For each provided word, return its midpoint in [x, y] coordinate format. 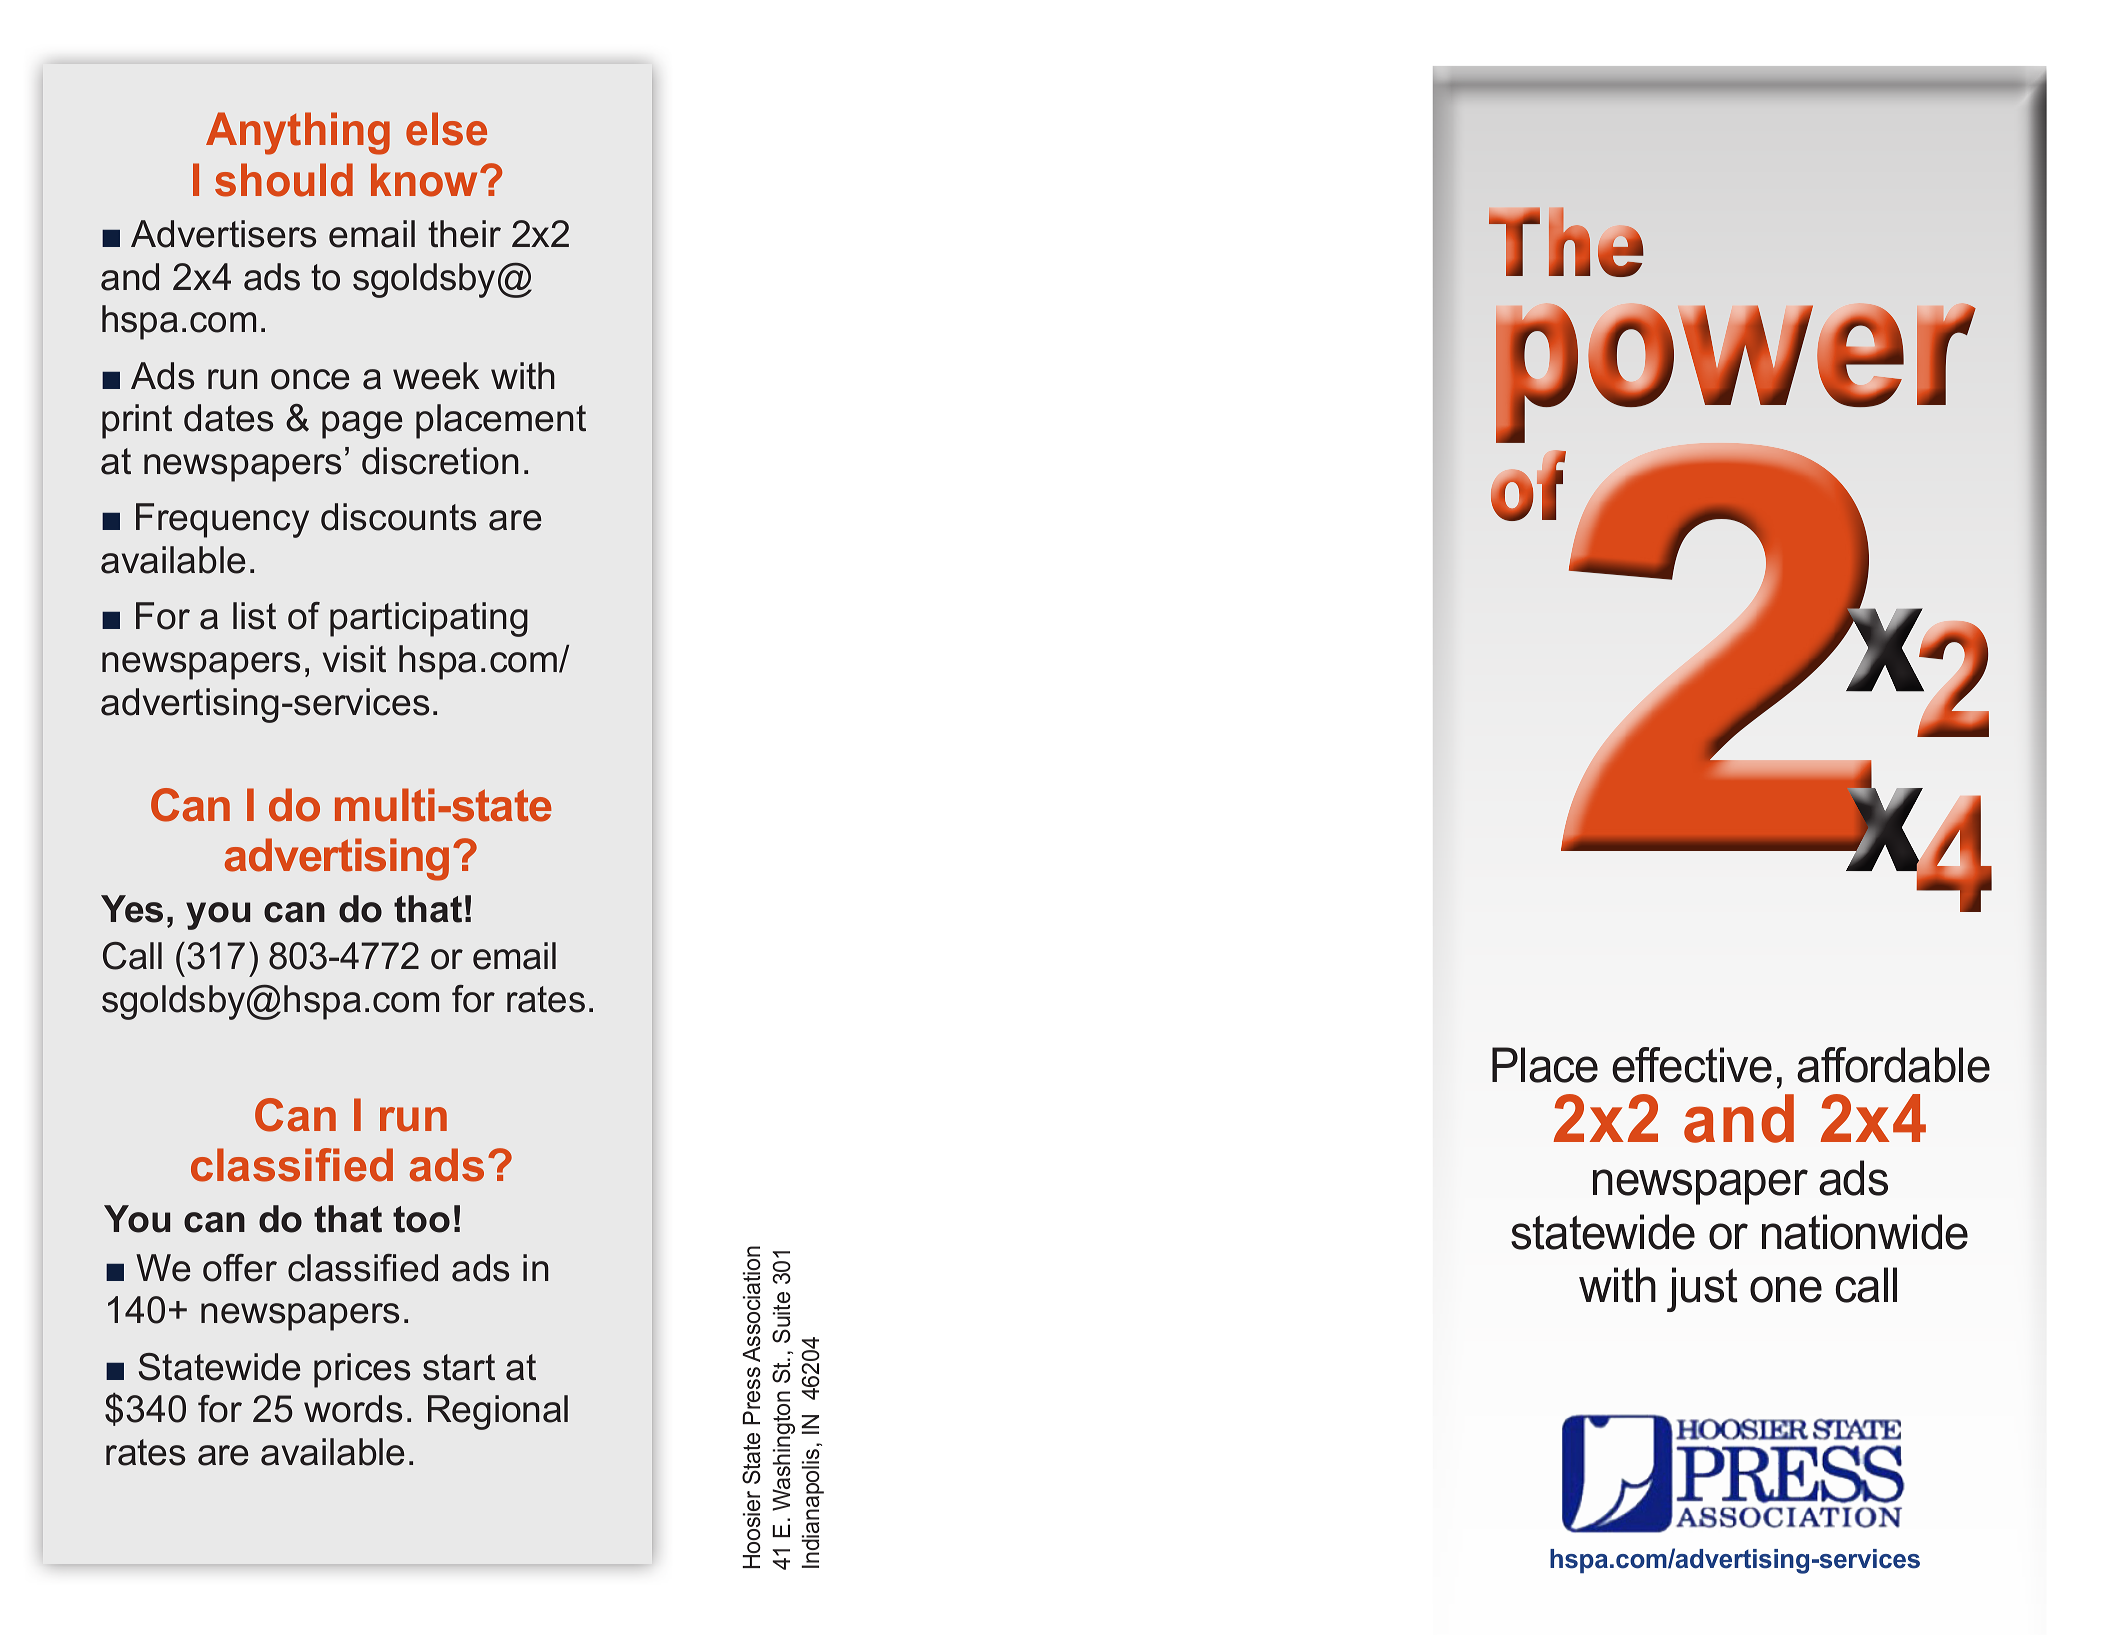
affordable [1893, 1065]
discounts [398, 517]
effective [1692, 1065]
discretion [440, 461]
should [284, 180]
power [1736, 373]
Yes [132, 909]
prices [362, 1370]
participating [429, 619]
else [446, 129]
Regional [498, 1412]
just [1702, 1289]
